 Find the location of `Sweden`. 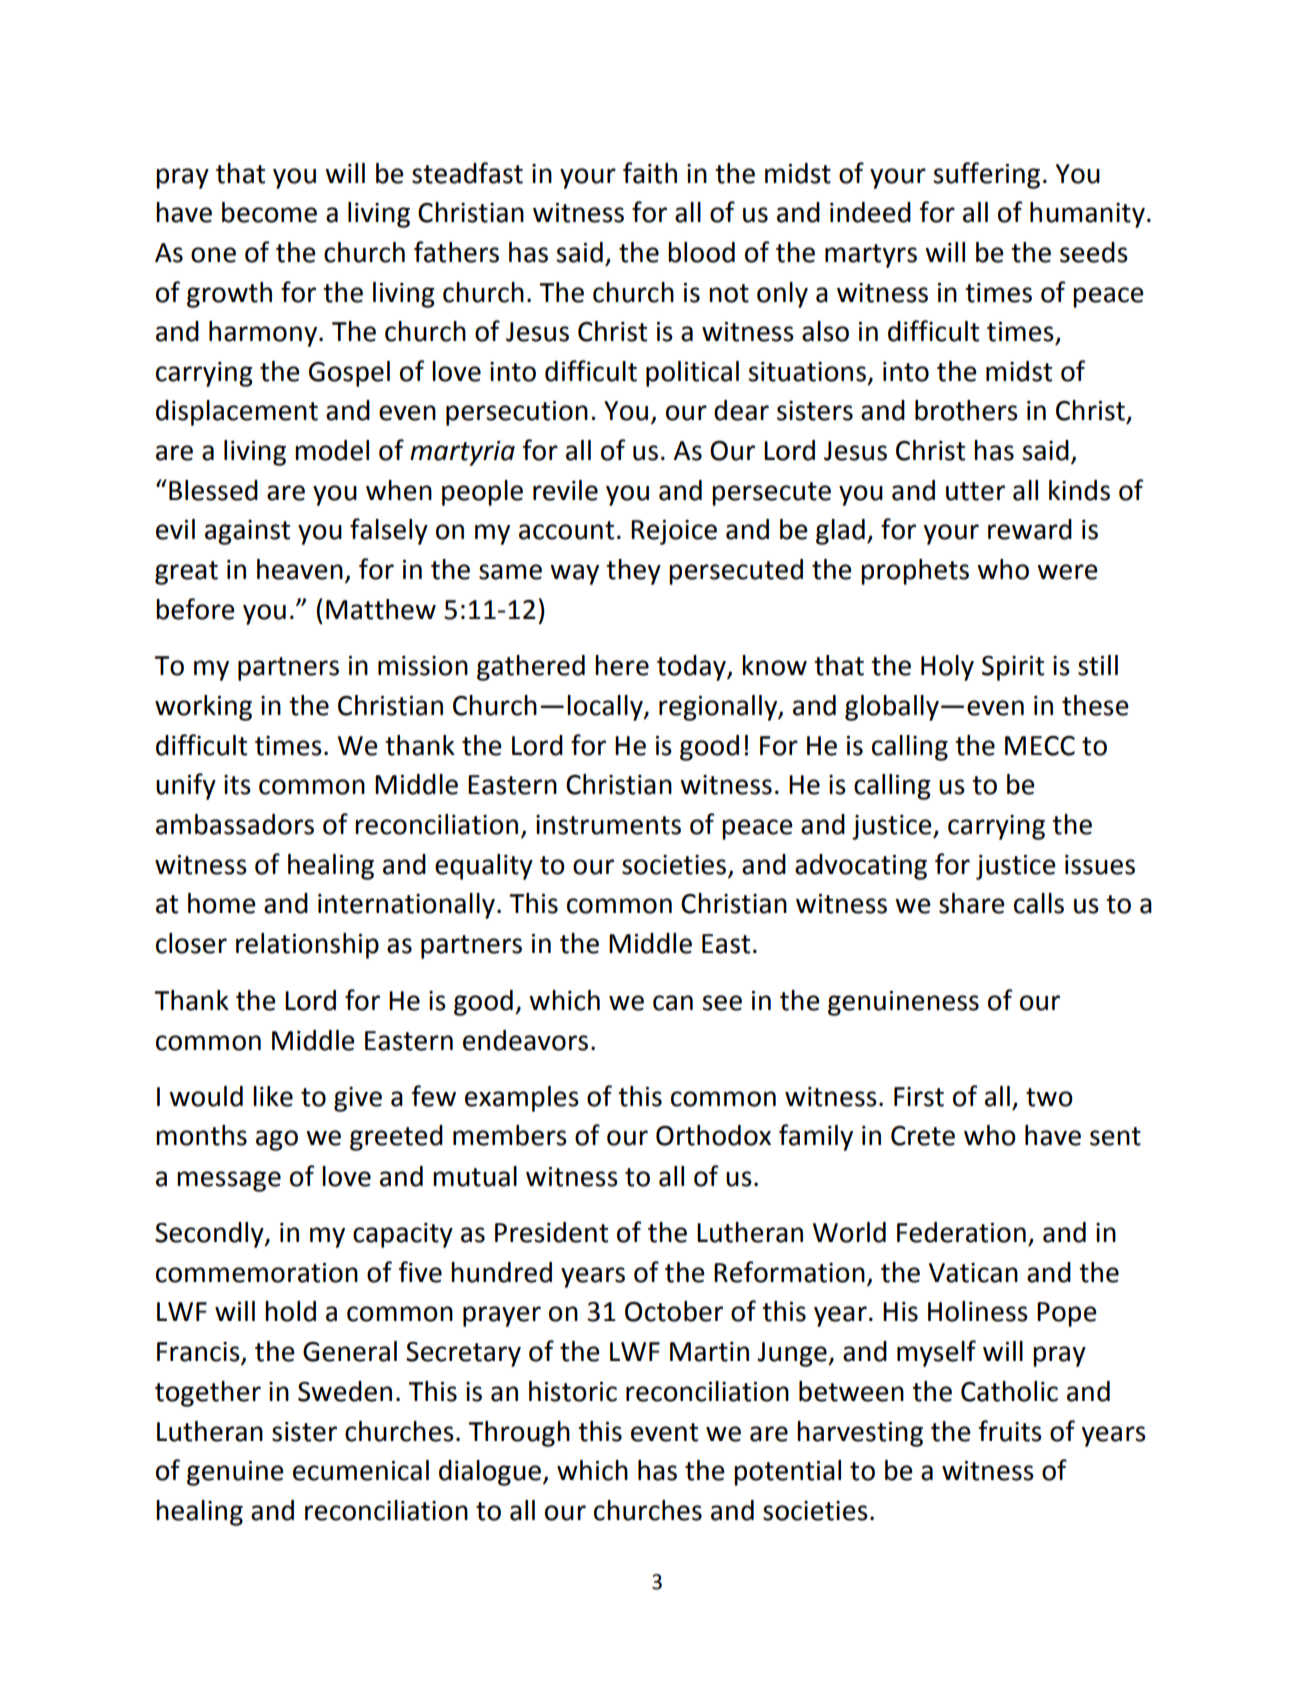

Sweden is located at coordinates (345, 1391).
